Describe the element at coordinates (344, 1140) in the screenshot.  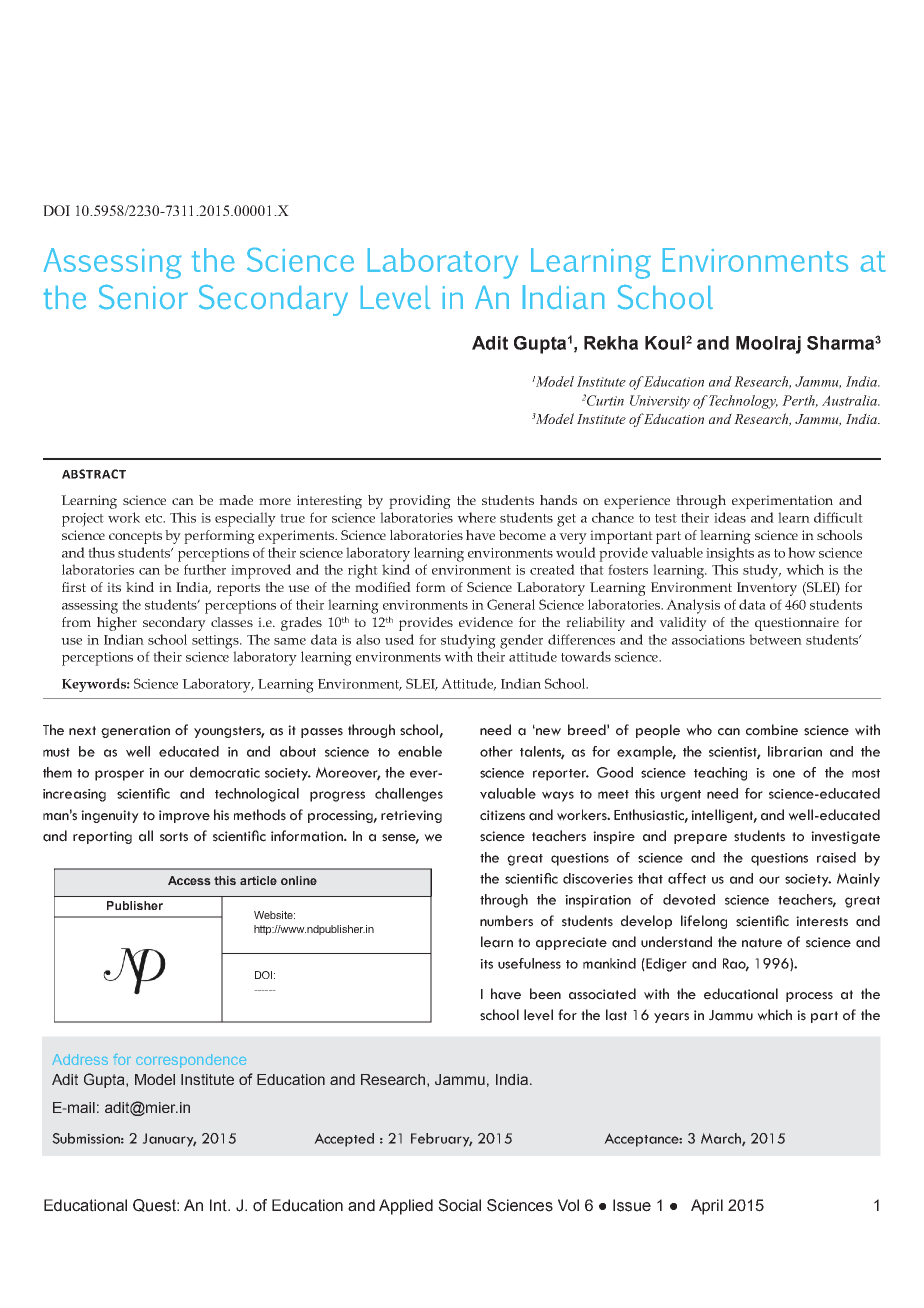
I see `Accepted` at that location.
